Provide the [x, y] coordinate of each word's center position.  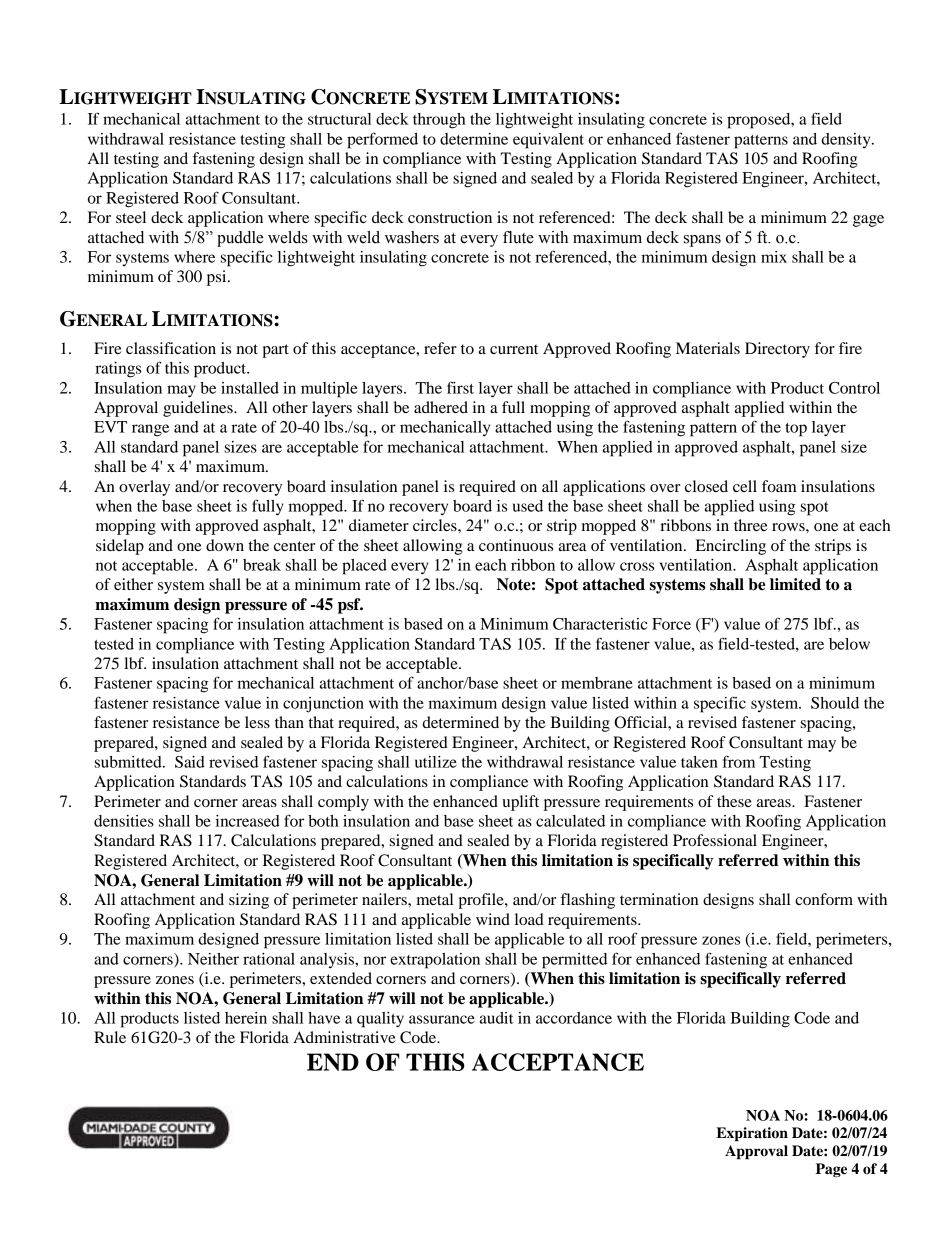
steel [131, 217]
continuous [516, 545]
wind [493, 919]
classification [171, 348]
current [514, 349]
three [751, 525]
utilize [436, 762]
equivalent [548, 141]
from [739, 761]
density [847, 140]
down [225, 545]
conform [824, 899]
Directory [777, 350]
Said [190, 762]
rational [269, 959]
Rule [110, 1037]
